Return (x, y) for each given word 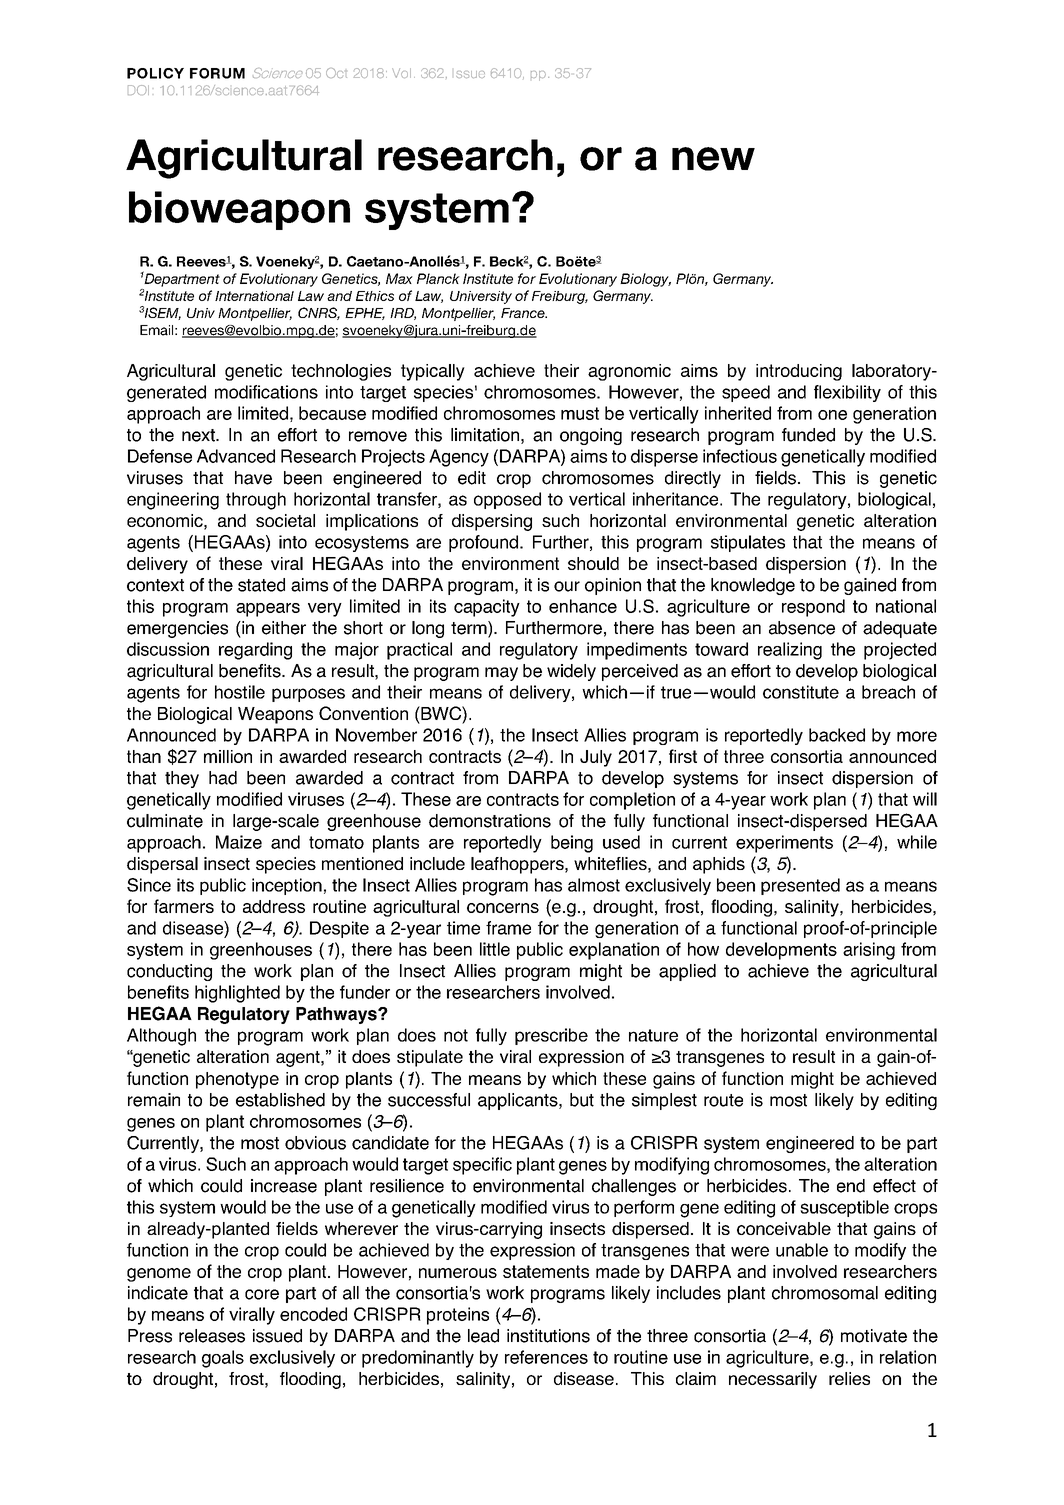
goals (223, 1359)
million (228, 756)
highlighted (237, 994)
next (199, 435)
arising (869, 951)
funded (808, 435)
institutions (548, 1336)
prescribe (551, 1036)
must (580, 413)
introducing (799, 372)
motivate (874, 1336)
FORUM (217, 73)
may (501, 674)
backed (837, 735)
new (713, 159)
